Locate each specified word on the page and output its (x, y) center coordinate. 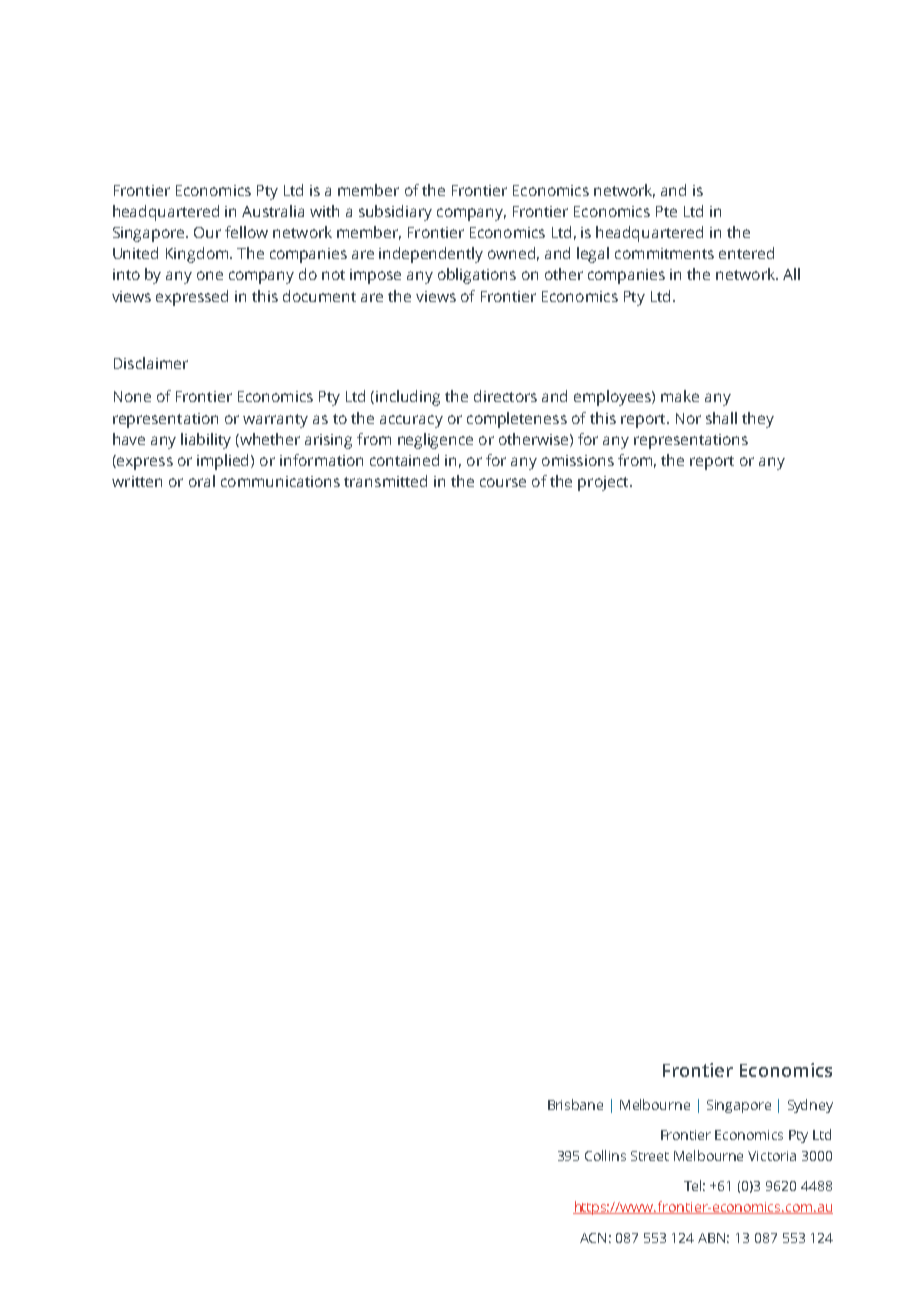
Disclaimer (151, 363)
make (680, 396)
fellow (246, 232)
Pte (666, 211)
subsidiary (395, 213)
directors (505, 396)
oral (202, 481)
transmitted (385, 481)
